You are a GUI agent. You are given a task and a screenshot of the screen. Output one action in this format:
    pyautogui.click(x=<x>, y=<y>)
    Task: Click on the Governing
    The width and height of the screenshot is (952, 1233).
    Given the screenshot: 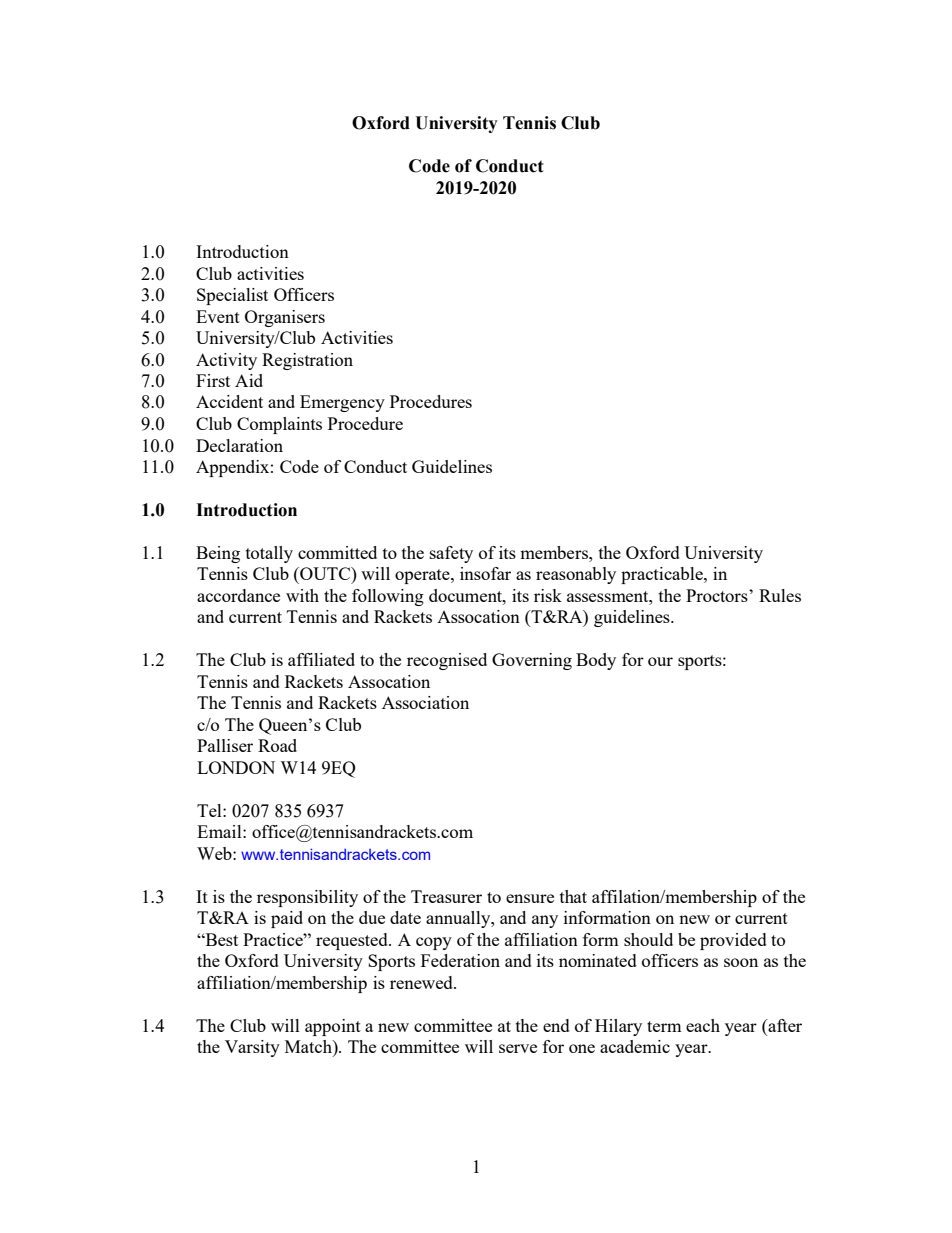 What is the action you would take?
    pyautogui.click(x=532, y=661)
